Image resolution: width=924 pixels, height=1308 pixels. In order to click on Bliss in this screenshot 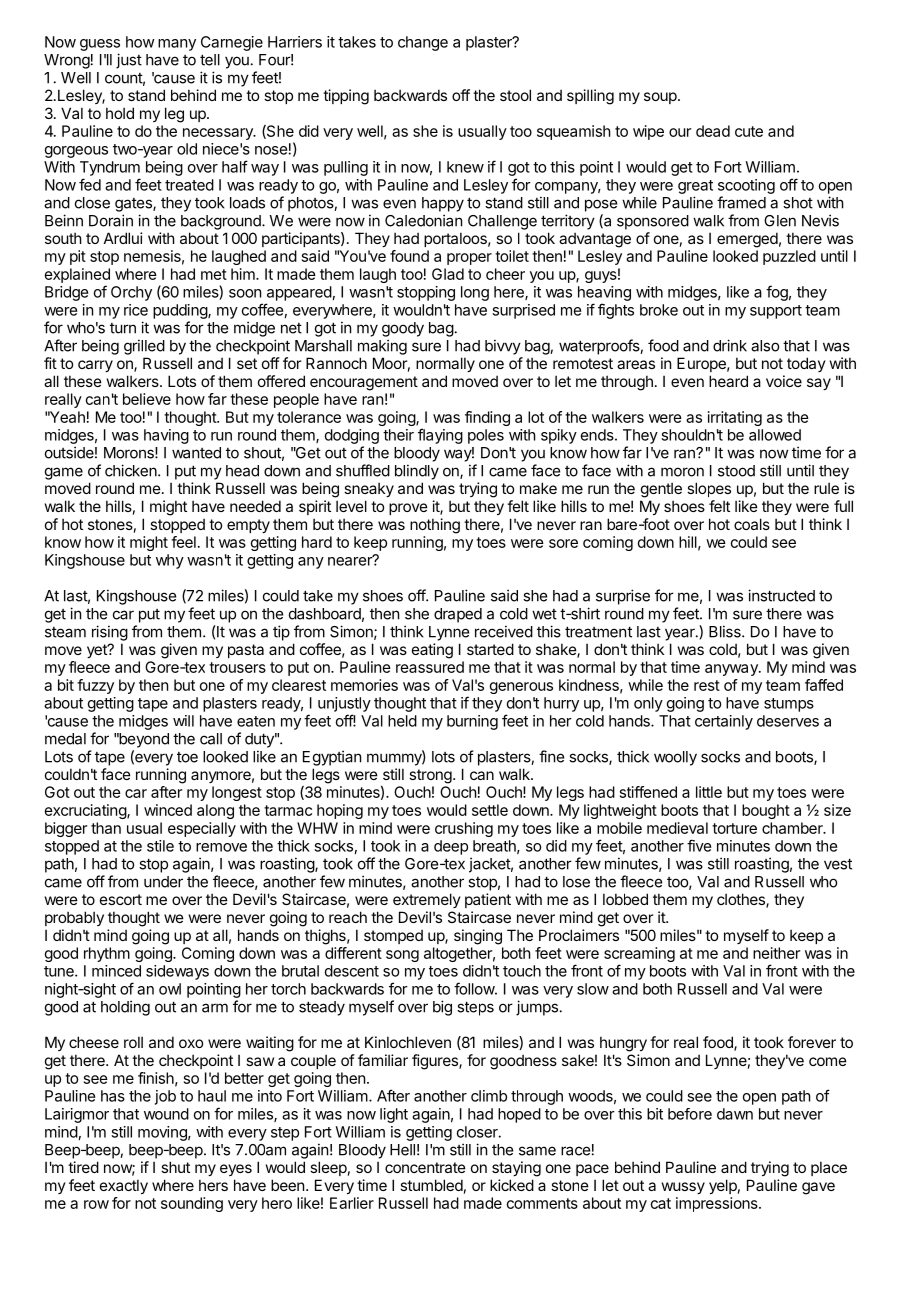, I will do `click(726, 631)`.
